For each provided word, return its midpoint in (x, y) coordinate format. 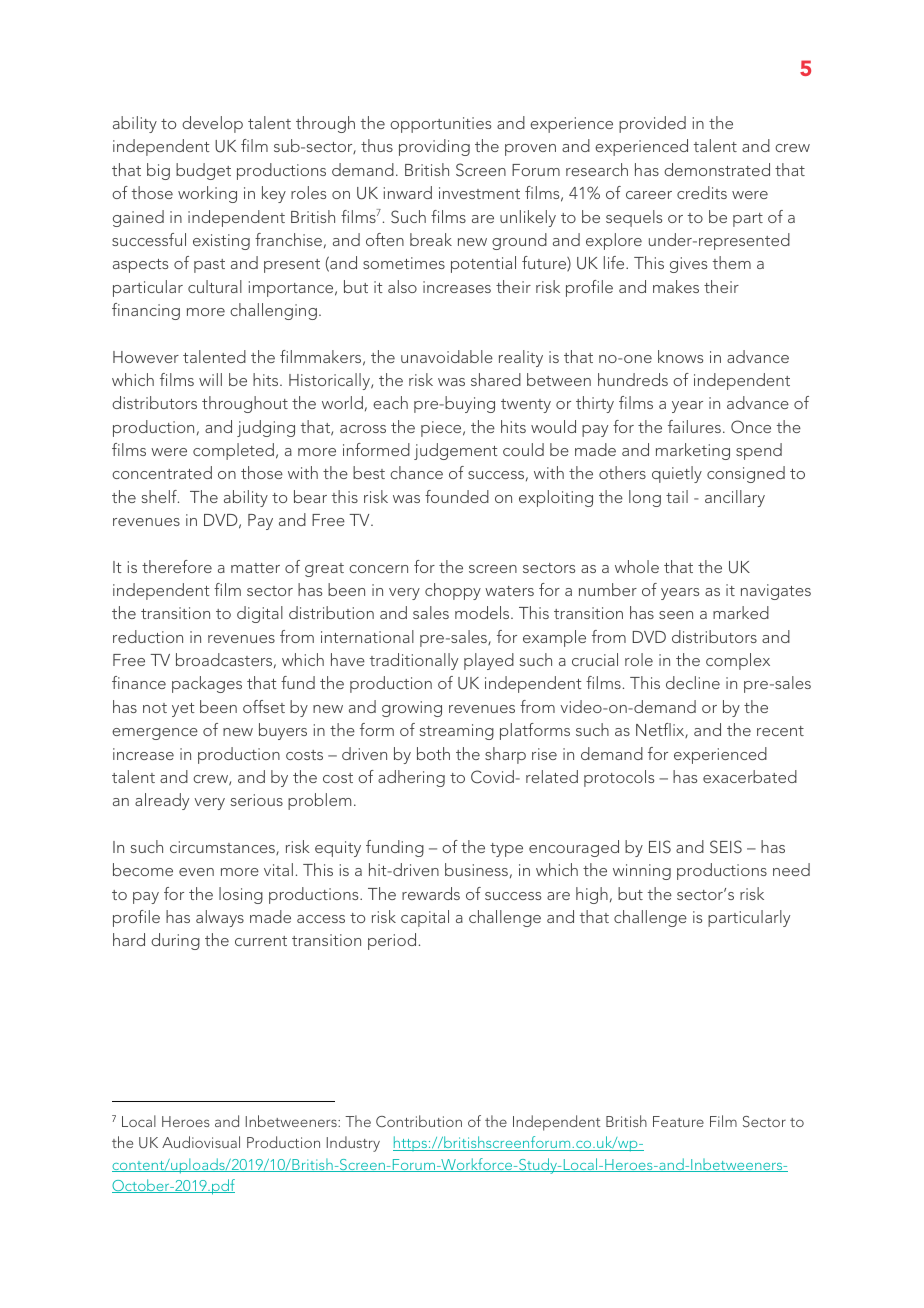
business (476, 869)
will (210, 379)
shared (496, 379)
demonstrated (717, 169)
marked (741, 612)
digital (260, 614)
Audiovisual (201, 1142)
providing (434, 147)
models (483, 612)
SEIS (726, 847)
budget (203, 171)
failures (694, 426)
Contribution (419, 1121)
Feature (678, 1121)
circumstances (223, 848)
